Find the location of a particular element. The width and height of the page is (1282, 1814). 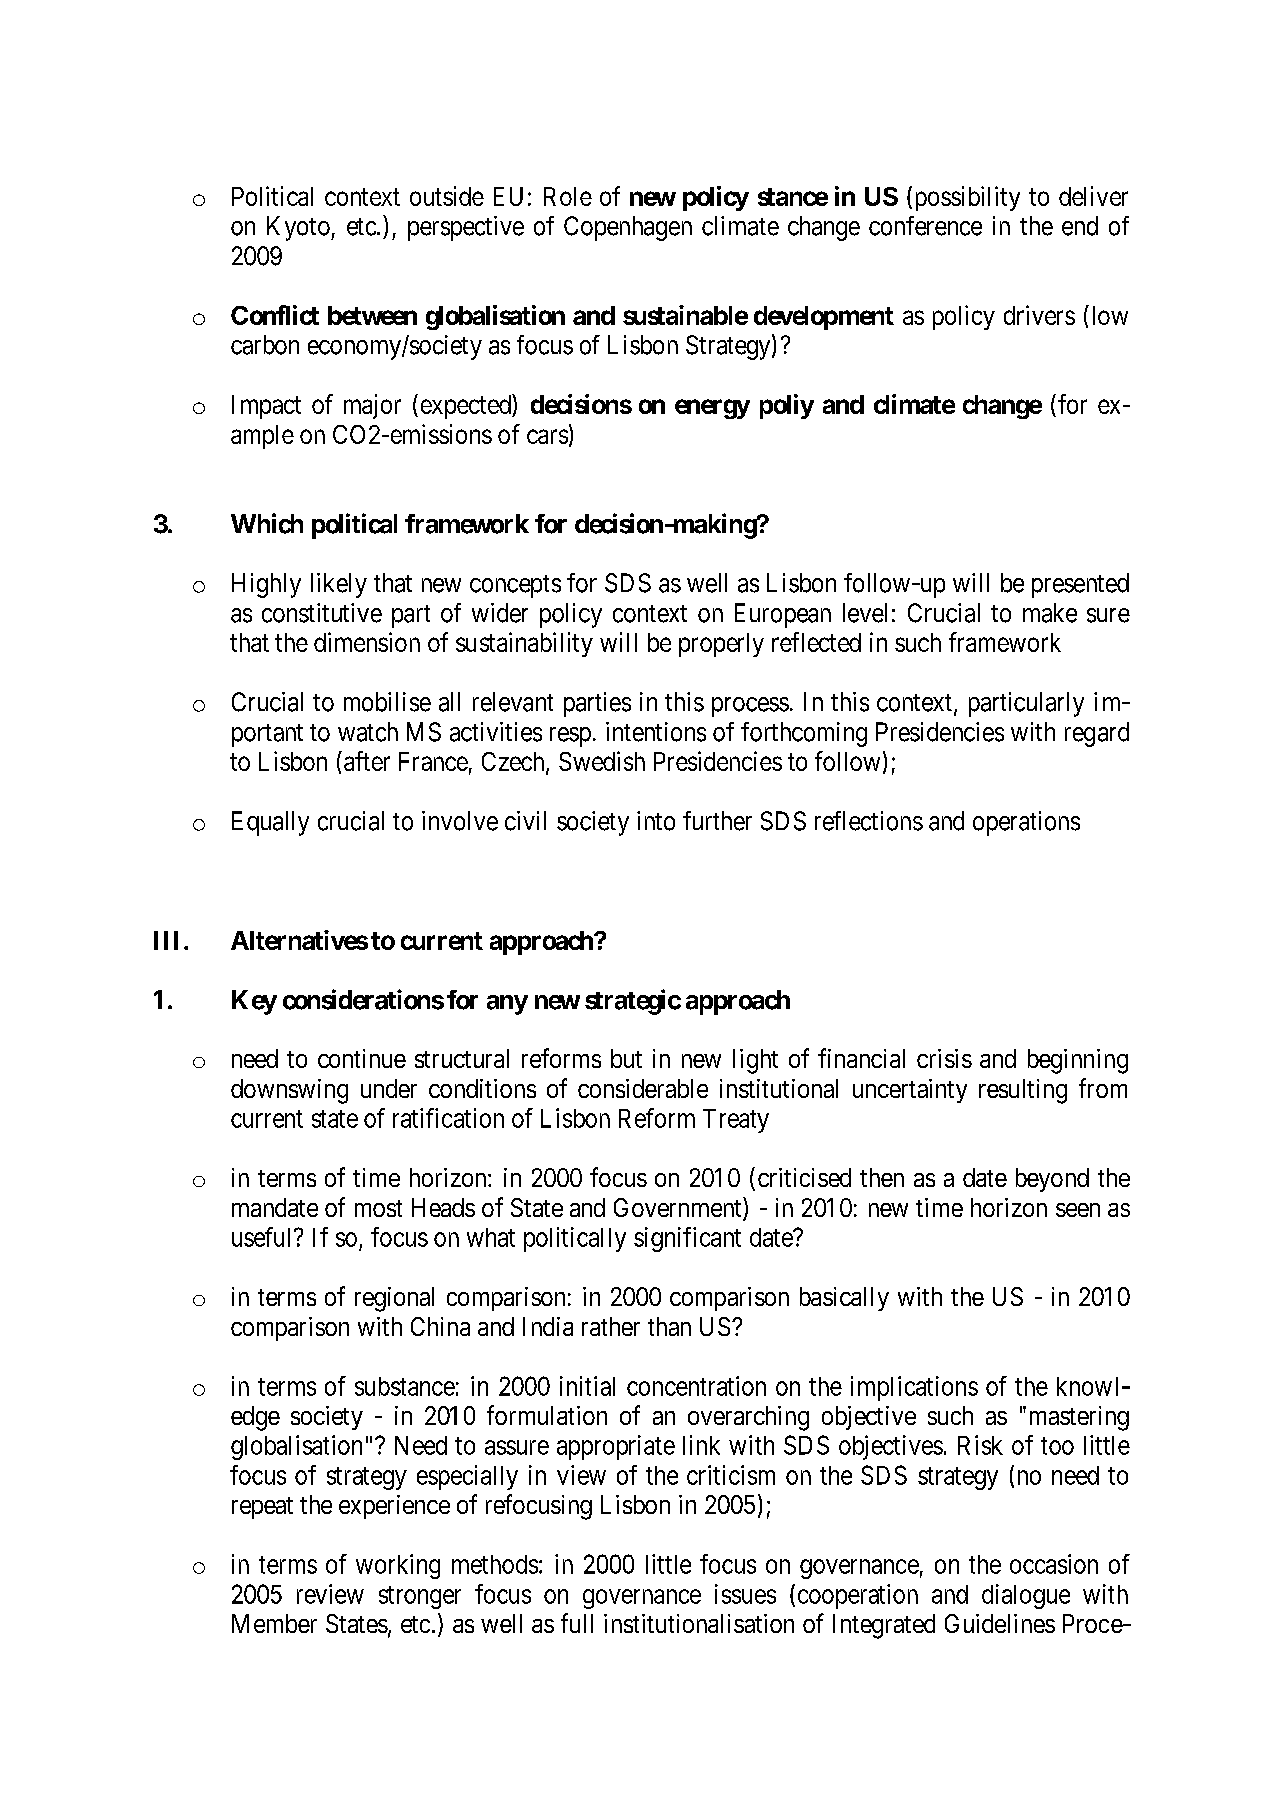

possibility is located at coordinates (965, 198).
